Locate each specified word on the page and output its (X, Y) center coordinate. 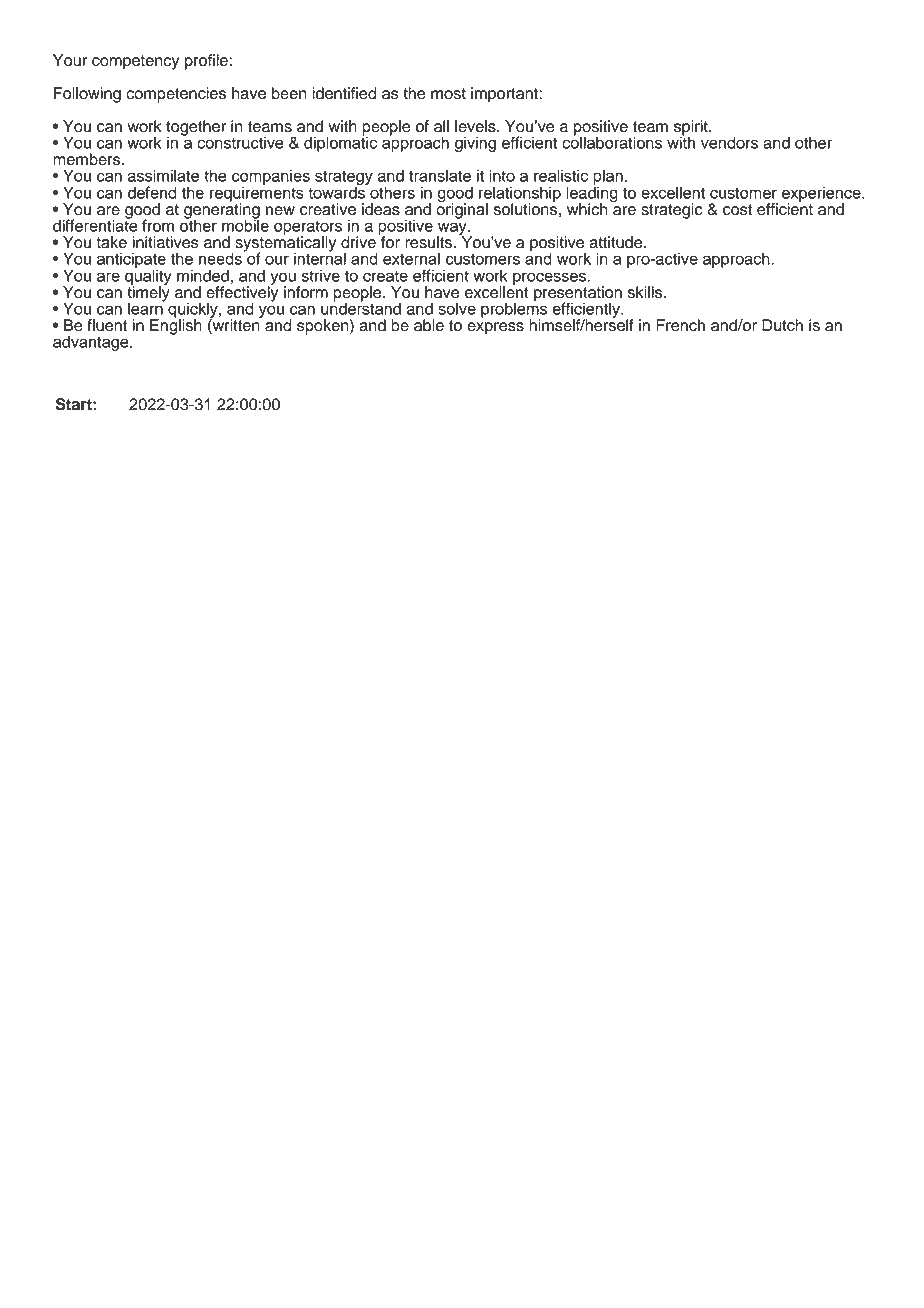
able (429, 325)
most (448, 94)
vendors (729, 142)
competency (135, 62)
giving (475, 144)
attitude (617, 242)
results (428, 242)
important (505, 95)
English (176, 326)
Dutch (782, 325)
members (88, 159)
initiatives (166, 242)
